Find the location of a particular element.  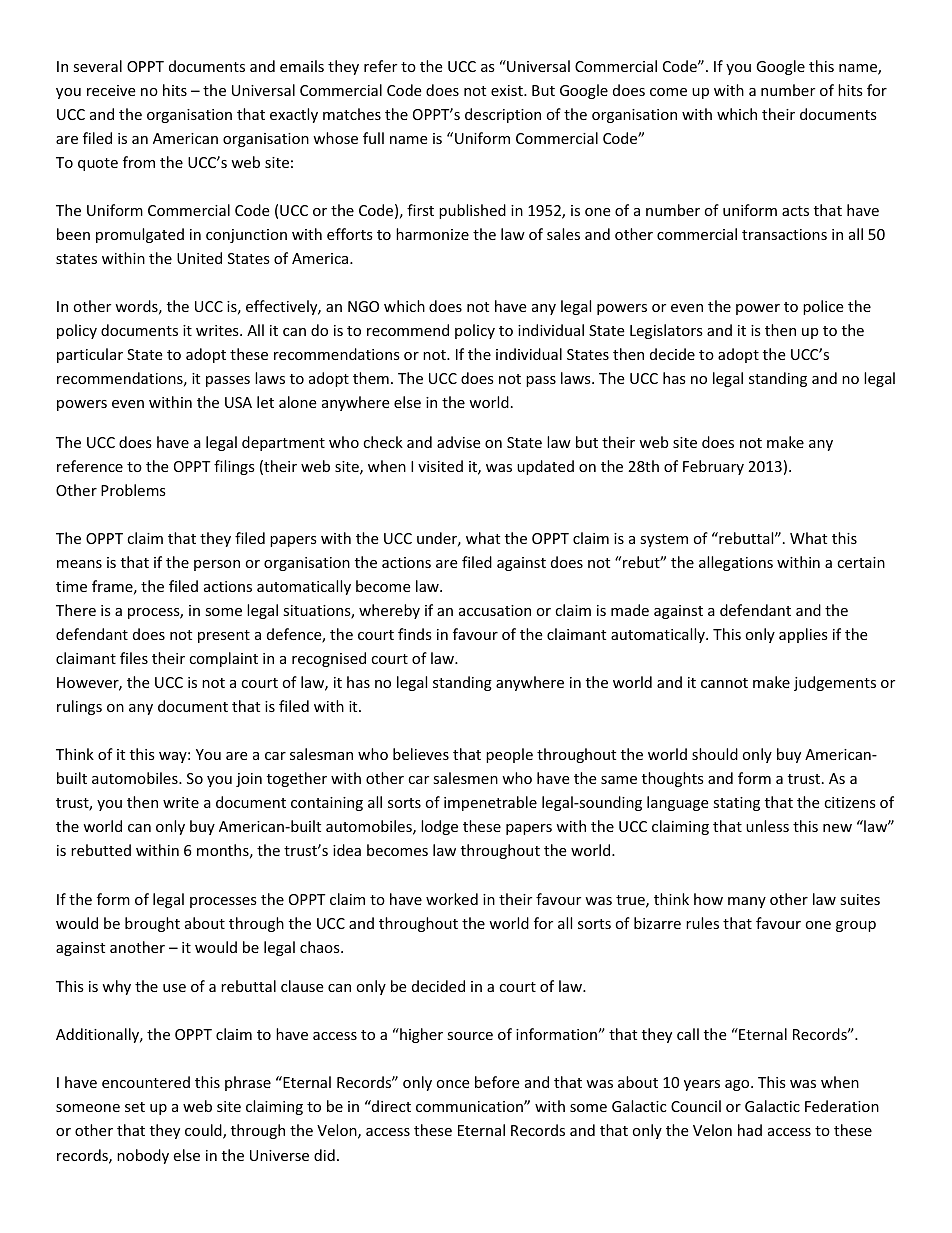

accusation is located at coordinates (495, 610).
